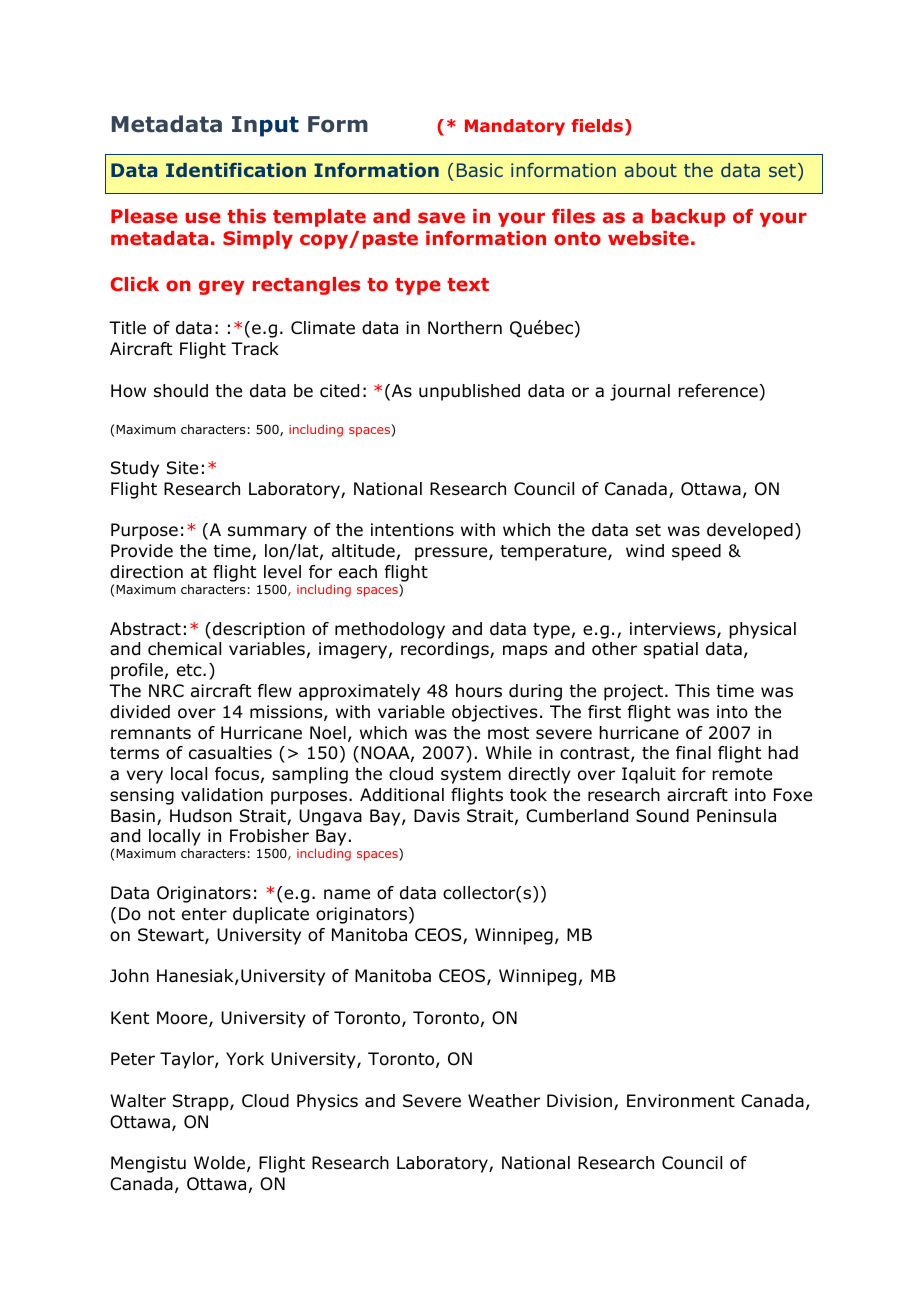 This document has width=924, height=1308. I want to click on Track, so click(255, 349).
